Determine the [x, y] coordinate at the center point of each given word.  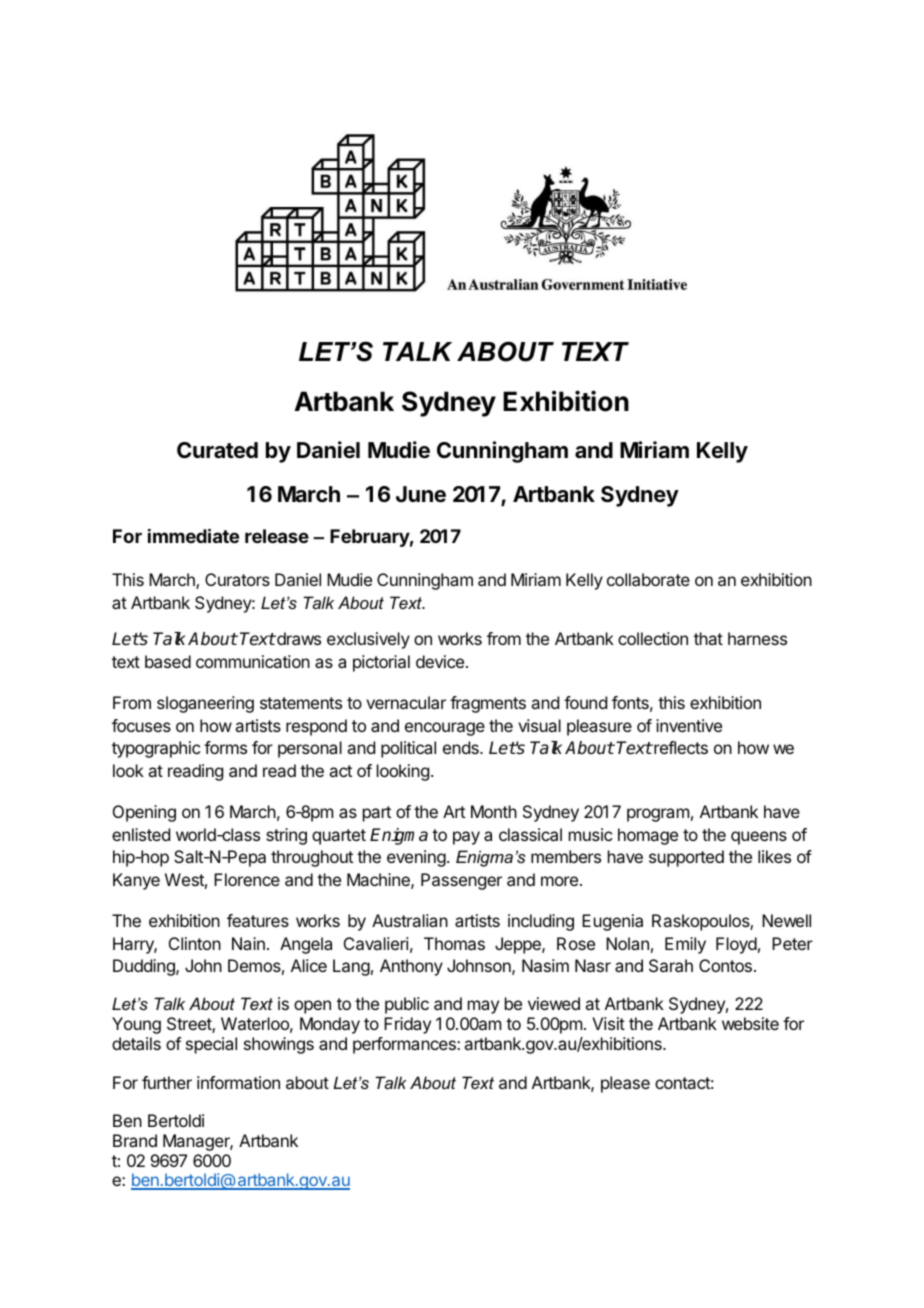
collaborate [648, 579]
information [238, 1082]
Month [494, 811]
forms [225, 747]
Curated [217, 450]
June [421, 494]
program [658, 815]
